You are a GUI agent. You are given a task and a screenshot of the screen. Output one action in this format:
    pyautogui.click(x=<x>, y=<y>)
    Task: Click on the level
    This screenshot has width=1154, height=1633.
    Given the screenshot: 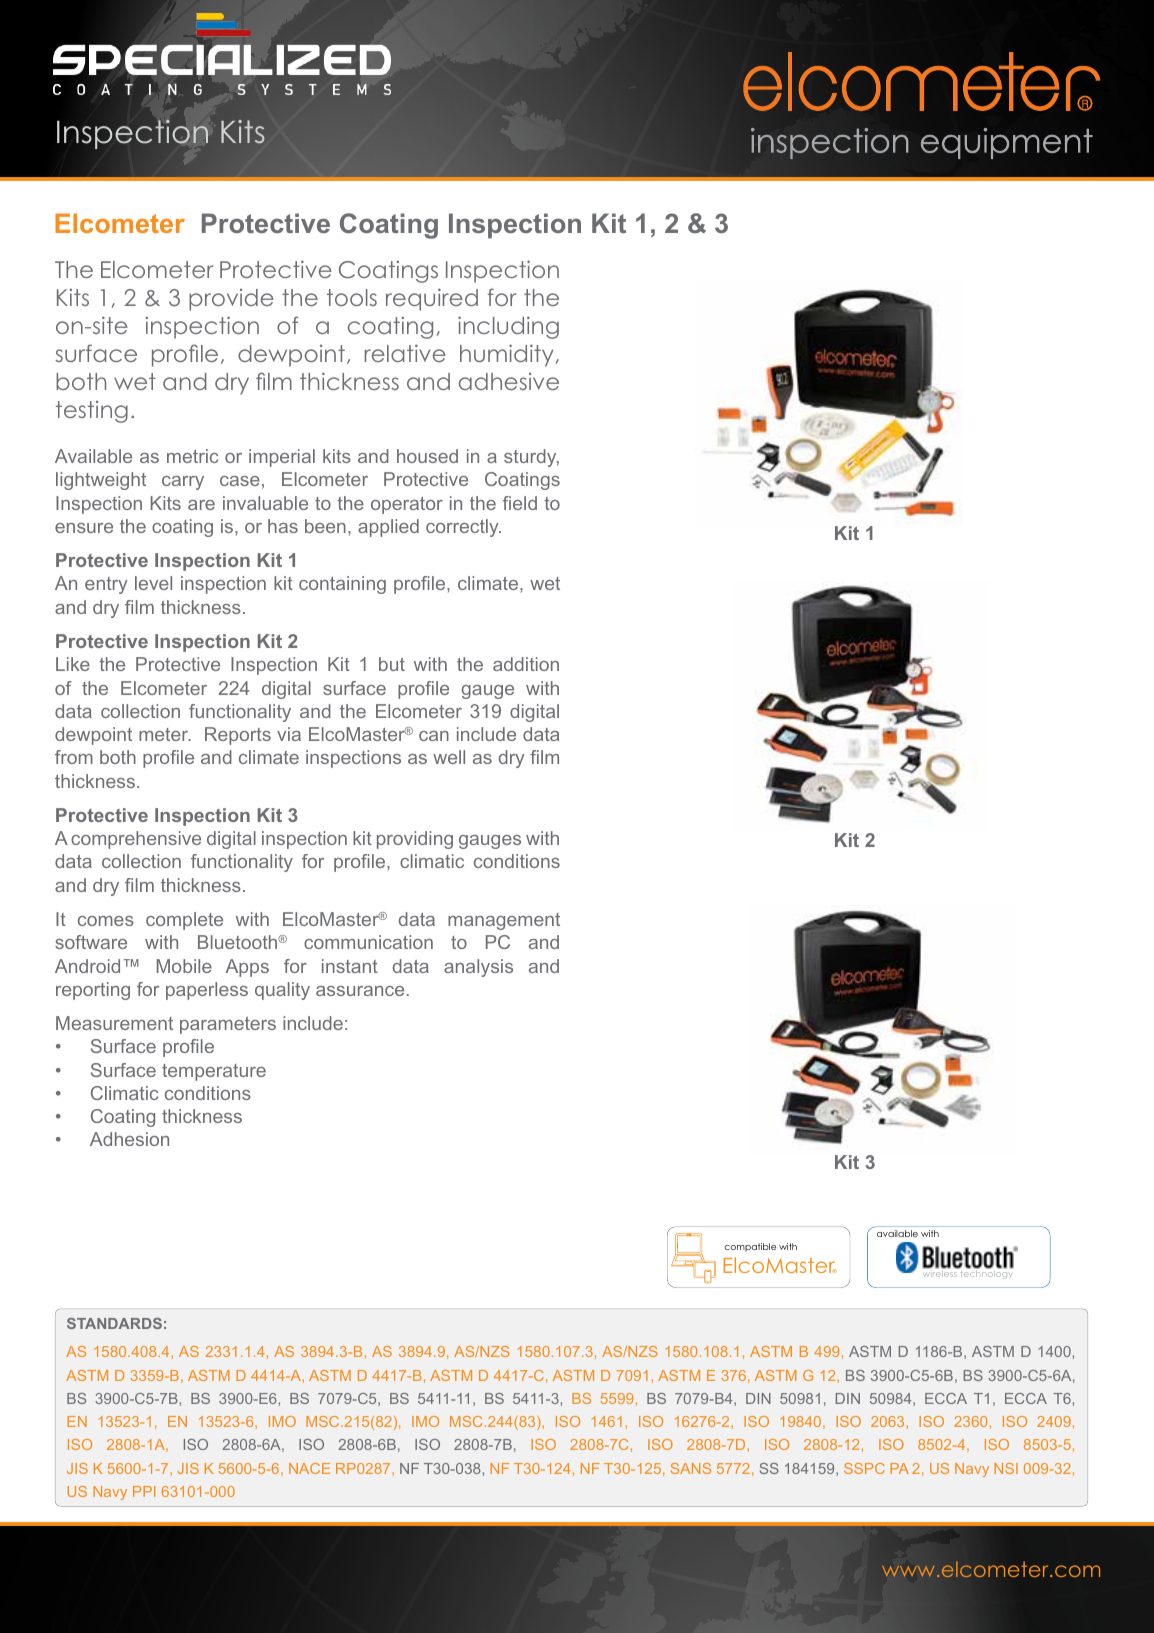 What is the action you would take?
    pyautogui.click(x=153, y=583)
